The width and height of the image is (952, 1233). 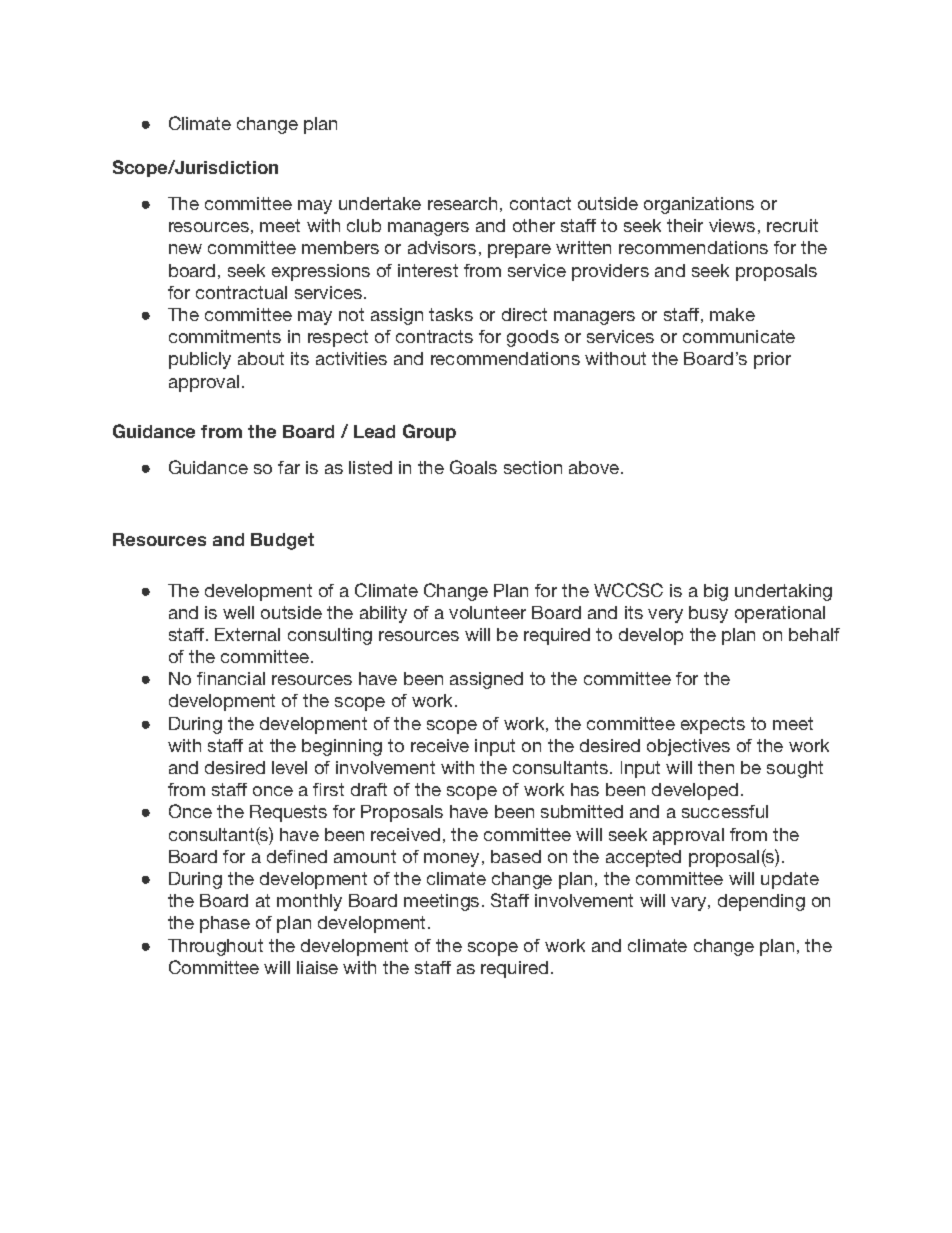 I want to click on new, so click(x=185, y=249).
